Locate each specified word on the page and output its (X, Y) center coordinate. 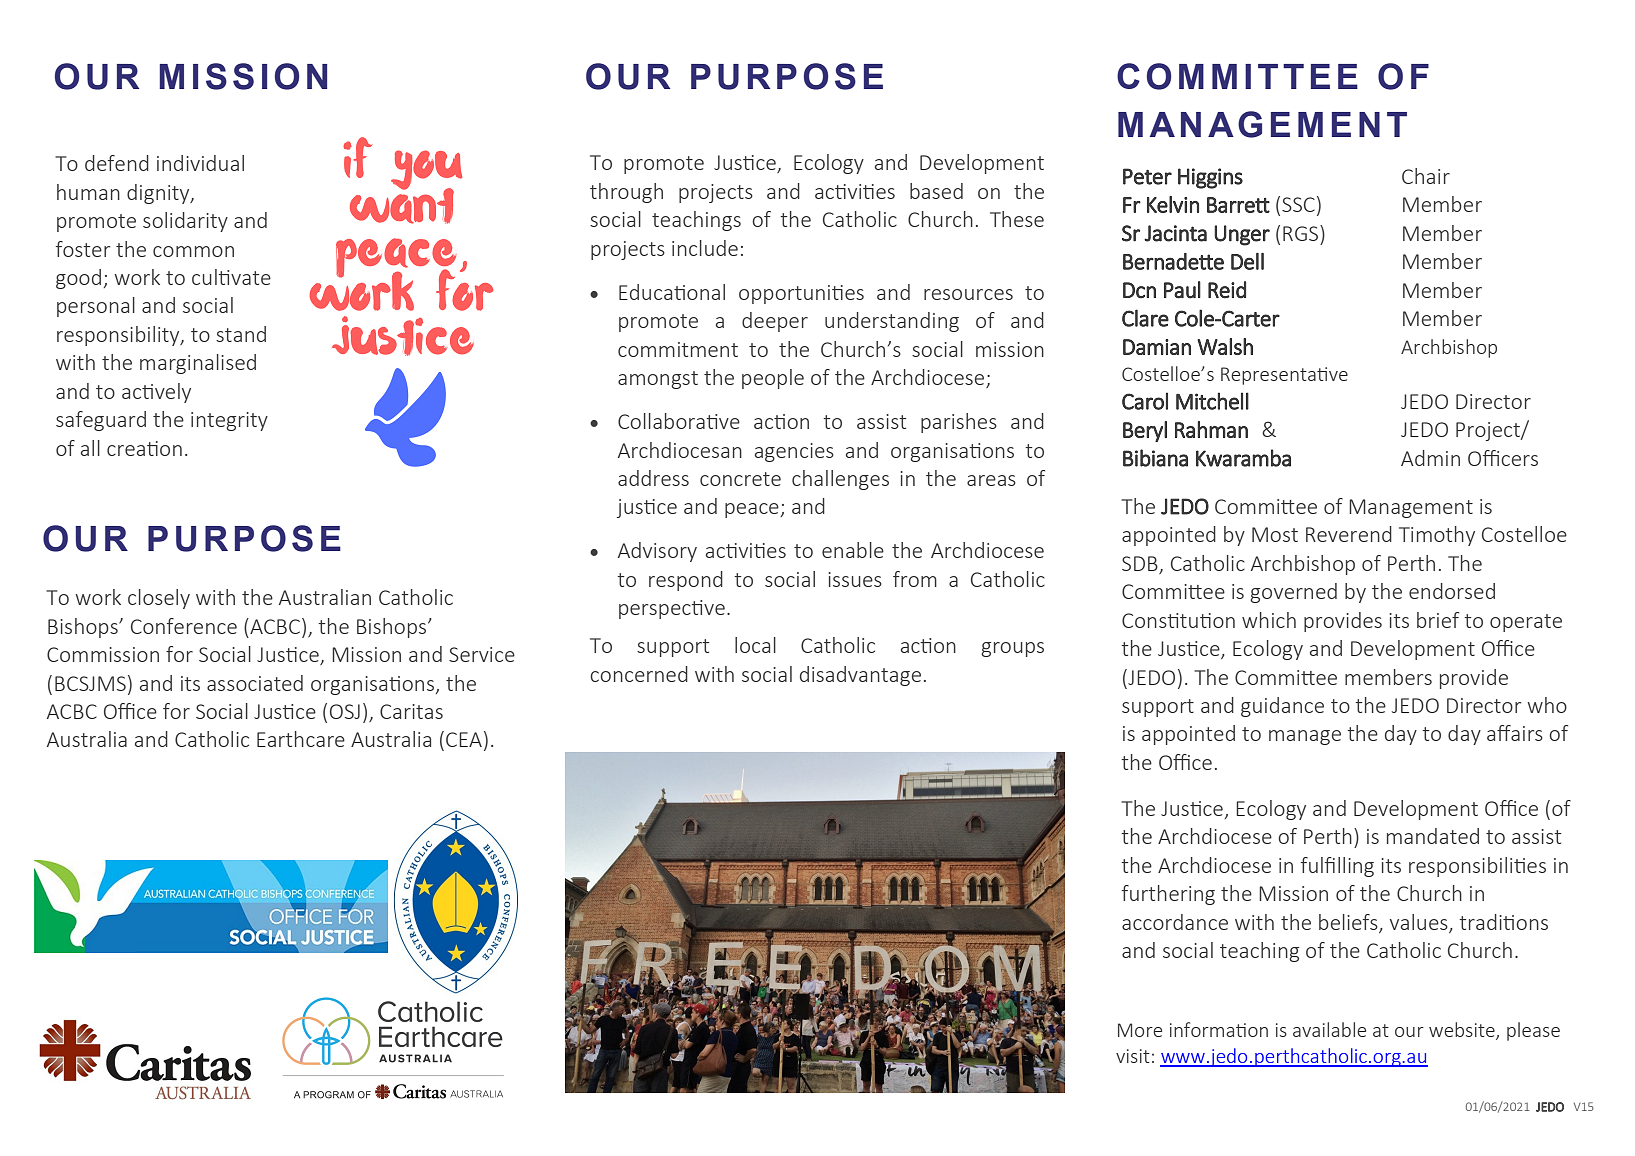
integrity (229, 421)
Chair (1426, 176)
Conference (184, 626)
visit (1133, 1056)
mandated (1433, 836)
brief (1438, 620)
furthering (1168, 895)
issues (855, 579)
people (773, 379)
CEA (464, 739)
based (936, 191)
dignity (159, 194)
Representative (1284, 376)
